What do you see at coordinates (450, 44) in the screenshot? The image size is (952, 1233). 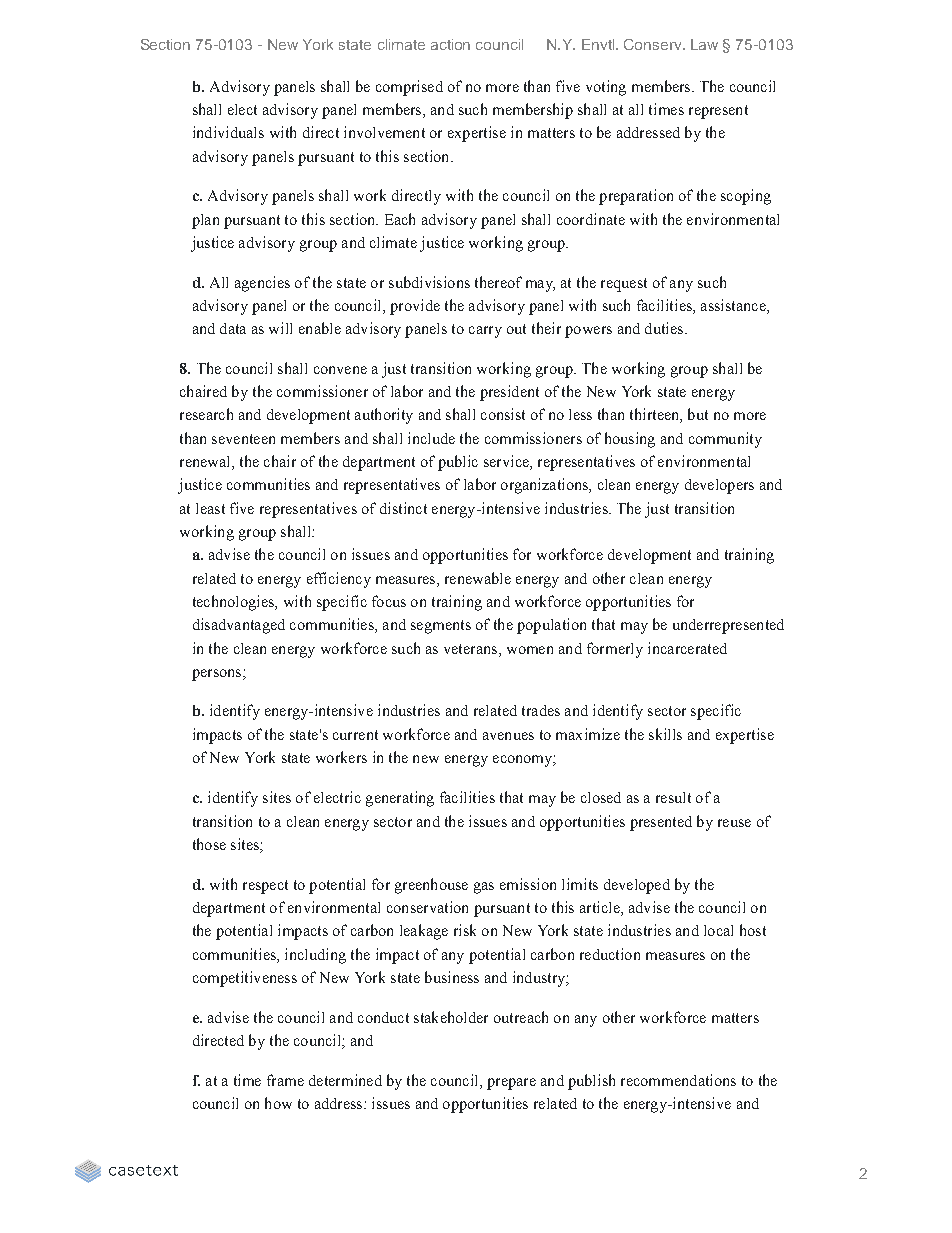 I see `action` at bounding box center [450, 44].
